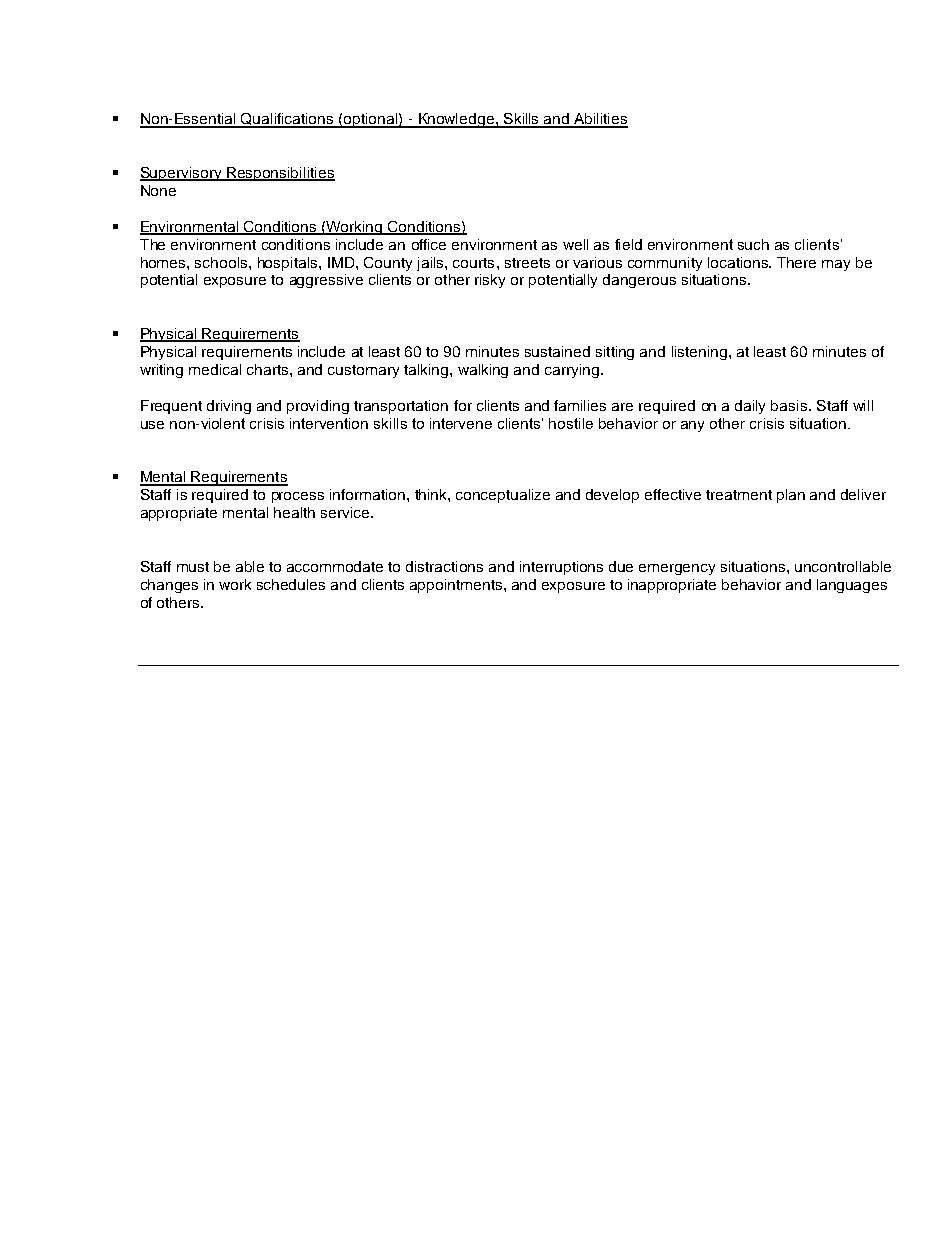 The height and width of the page is (1233, 952). What do you see at coordinates (490, 281) in the page?
I see `risky` at bounding box center [490, 281].
